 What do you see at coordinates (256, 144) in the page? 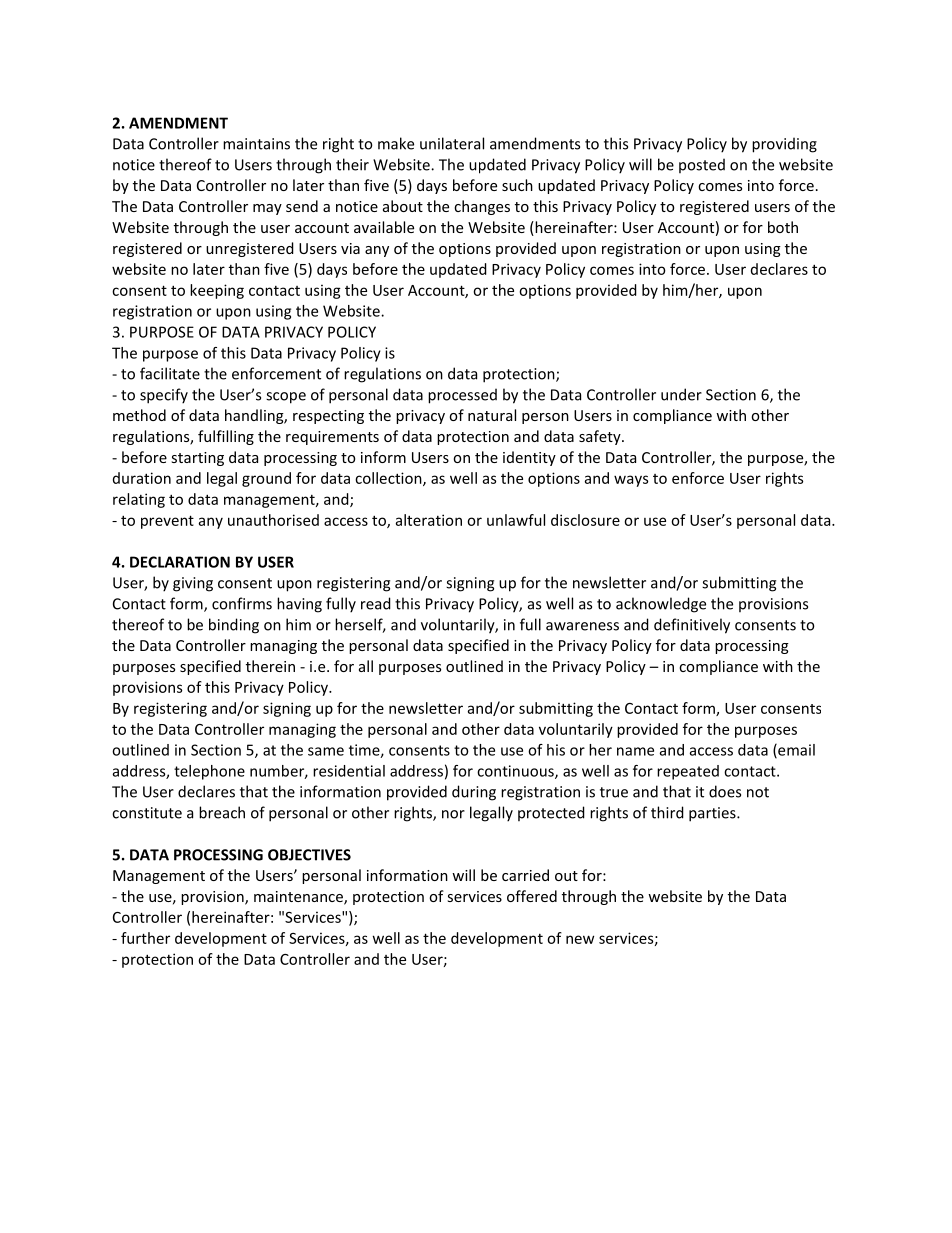
I see `maintains` at bounding box center [256, 144].
